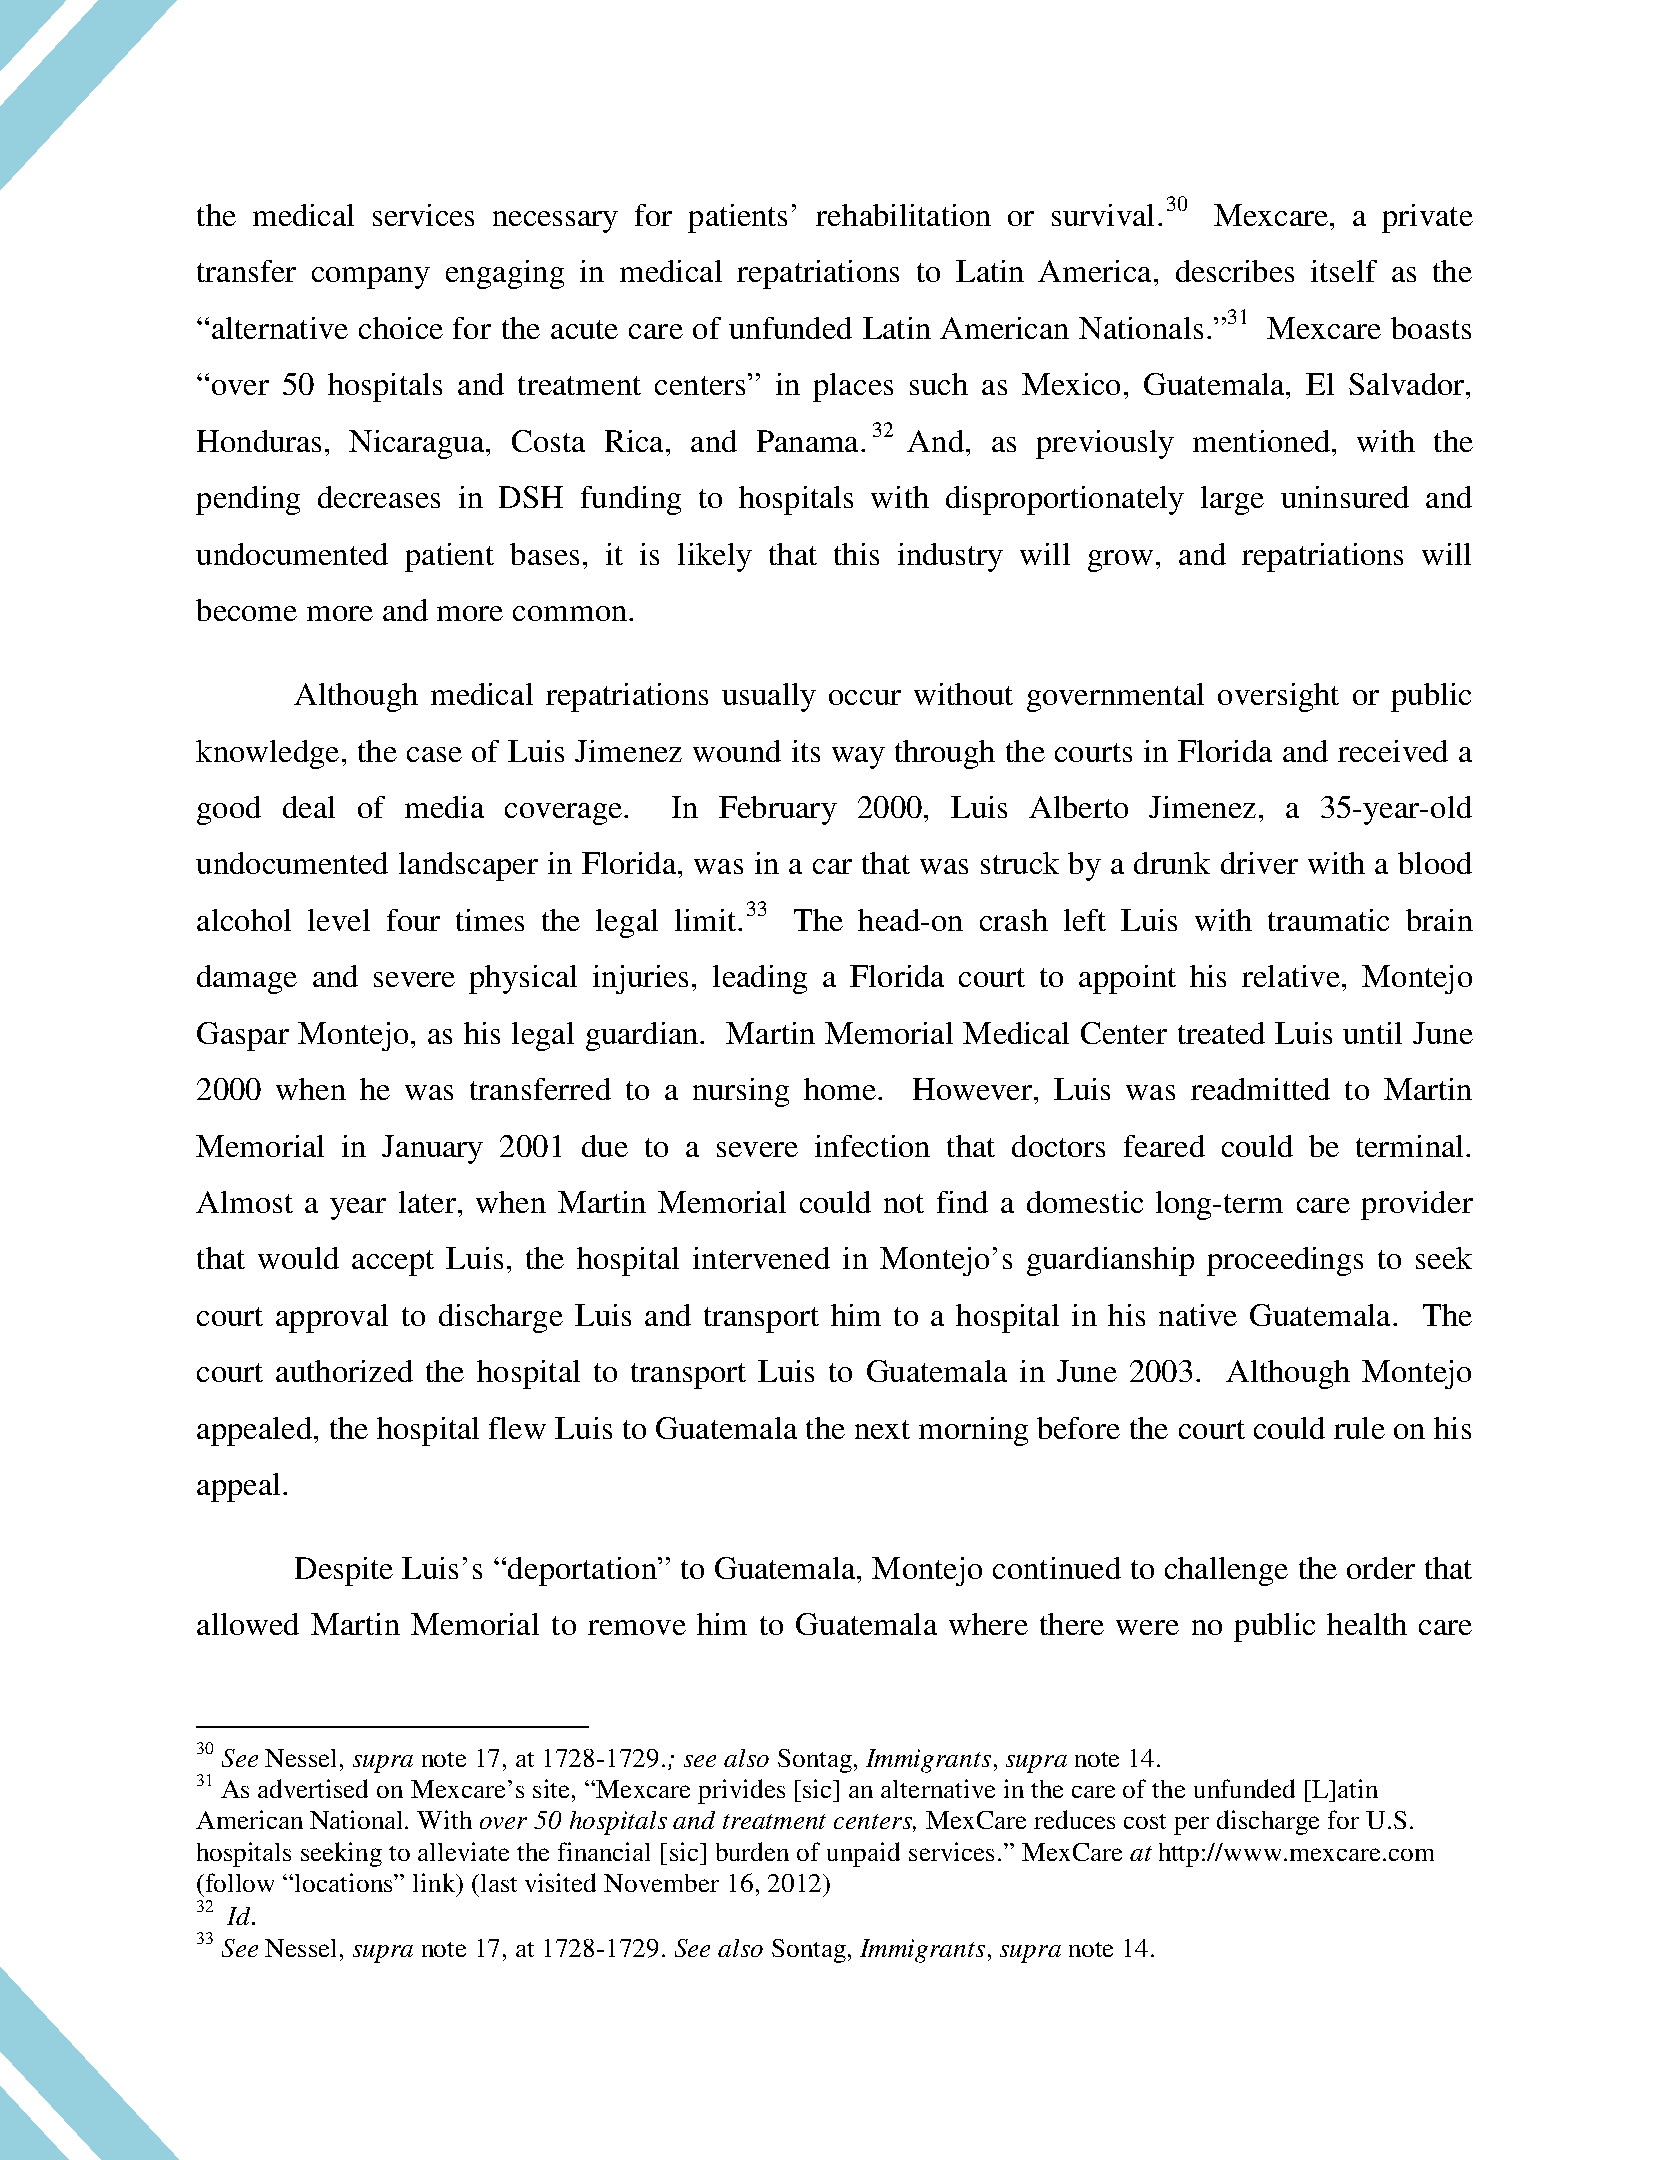 The height and width of the image is (2160, 1669). What do you see at coordinates (1393, 751) in the image?
I see `received` at bounding box center [1393, 751].
